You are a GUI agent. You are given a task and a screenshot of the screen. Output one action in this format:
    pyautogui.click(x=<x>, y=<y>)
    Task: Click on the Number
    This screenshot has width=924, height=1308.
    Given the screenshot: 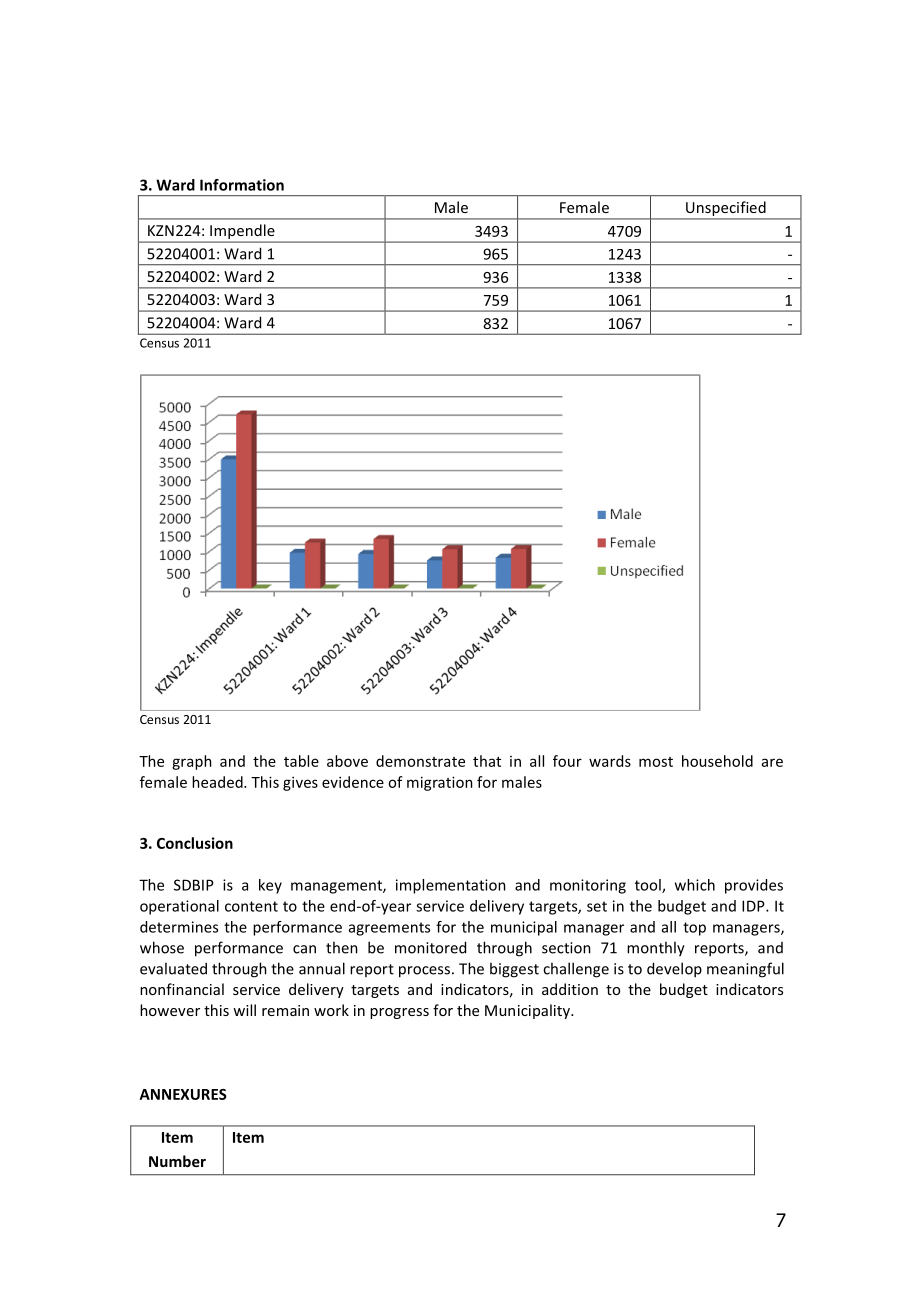 What is the action you would take?
    pyautogui.click(x=177, y=1161)
